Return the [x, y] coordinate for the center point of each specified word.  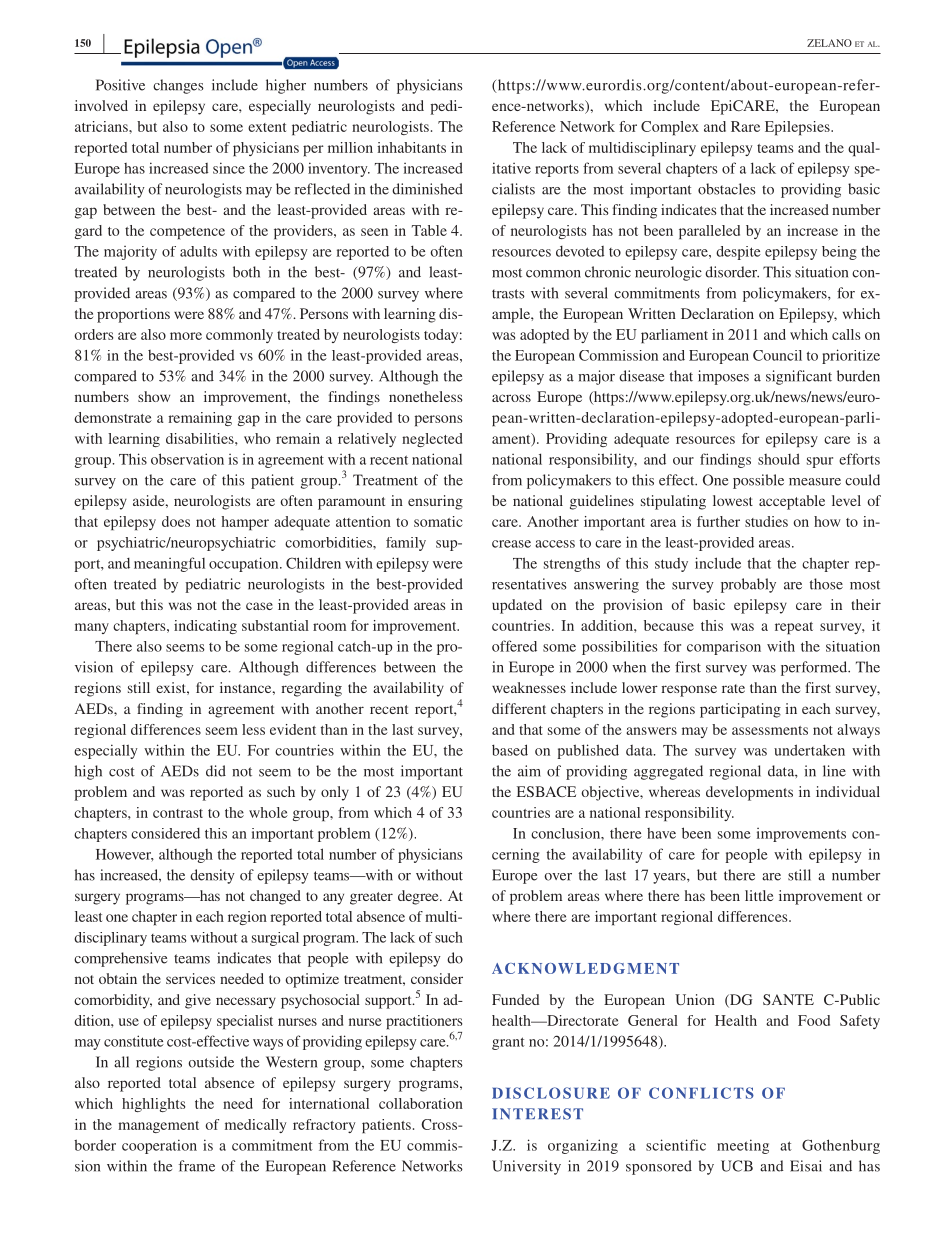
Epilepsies [798, 128]
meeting [743, 1146]
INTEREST [537, 1114]
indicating [205, 627]
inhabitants [411, 147]
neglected [432, 440]
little [759, 895]
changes [178, 86]
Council [777, 355]
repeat [794, 628]
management [158, 1127]
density [212, 876]
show [154, 396]
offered [514, 646]
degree [419, 897]
